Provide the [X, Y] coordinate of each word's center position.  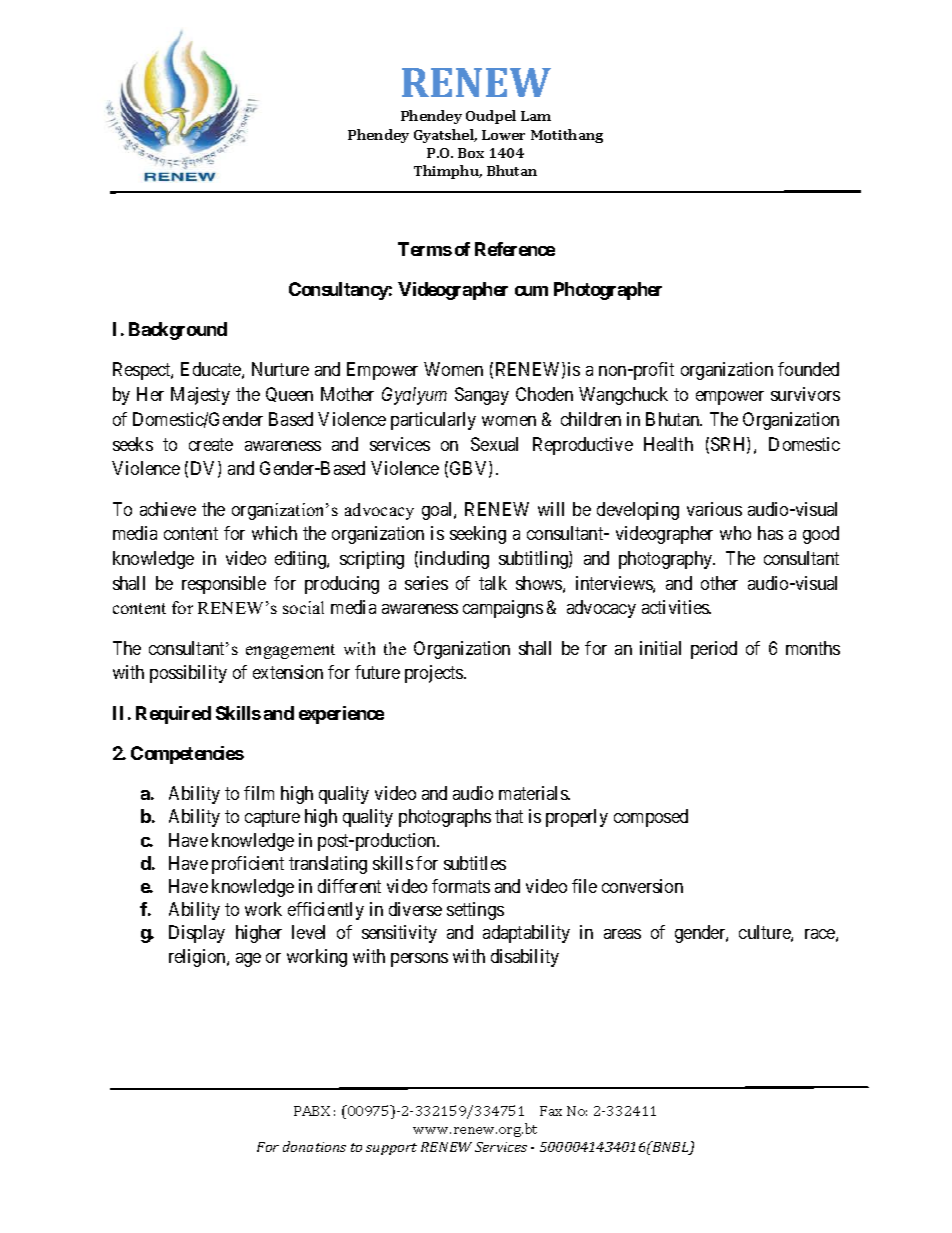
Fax [551, 1111]
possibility [188, 674]
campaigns [503, 609]
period [714, 650]
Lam [536, 116]
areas [622, 934]
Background [178, 331]
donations [314, 1146]
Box [471, 153]
